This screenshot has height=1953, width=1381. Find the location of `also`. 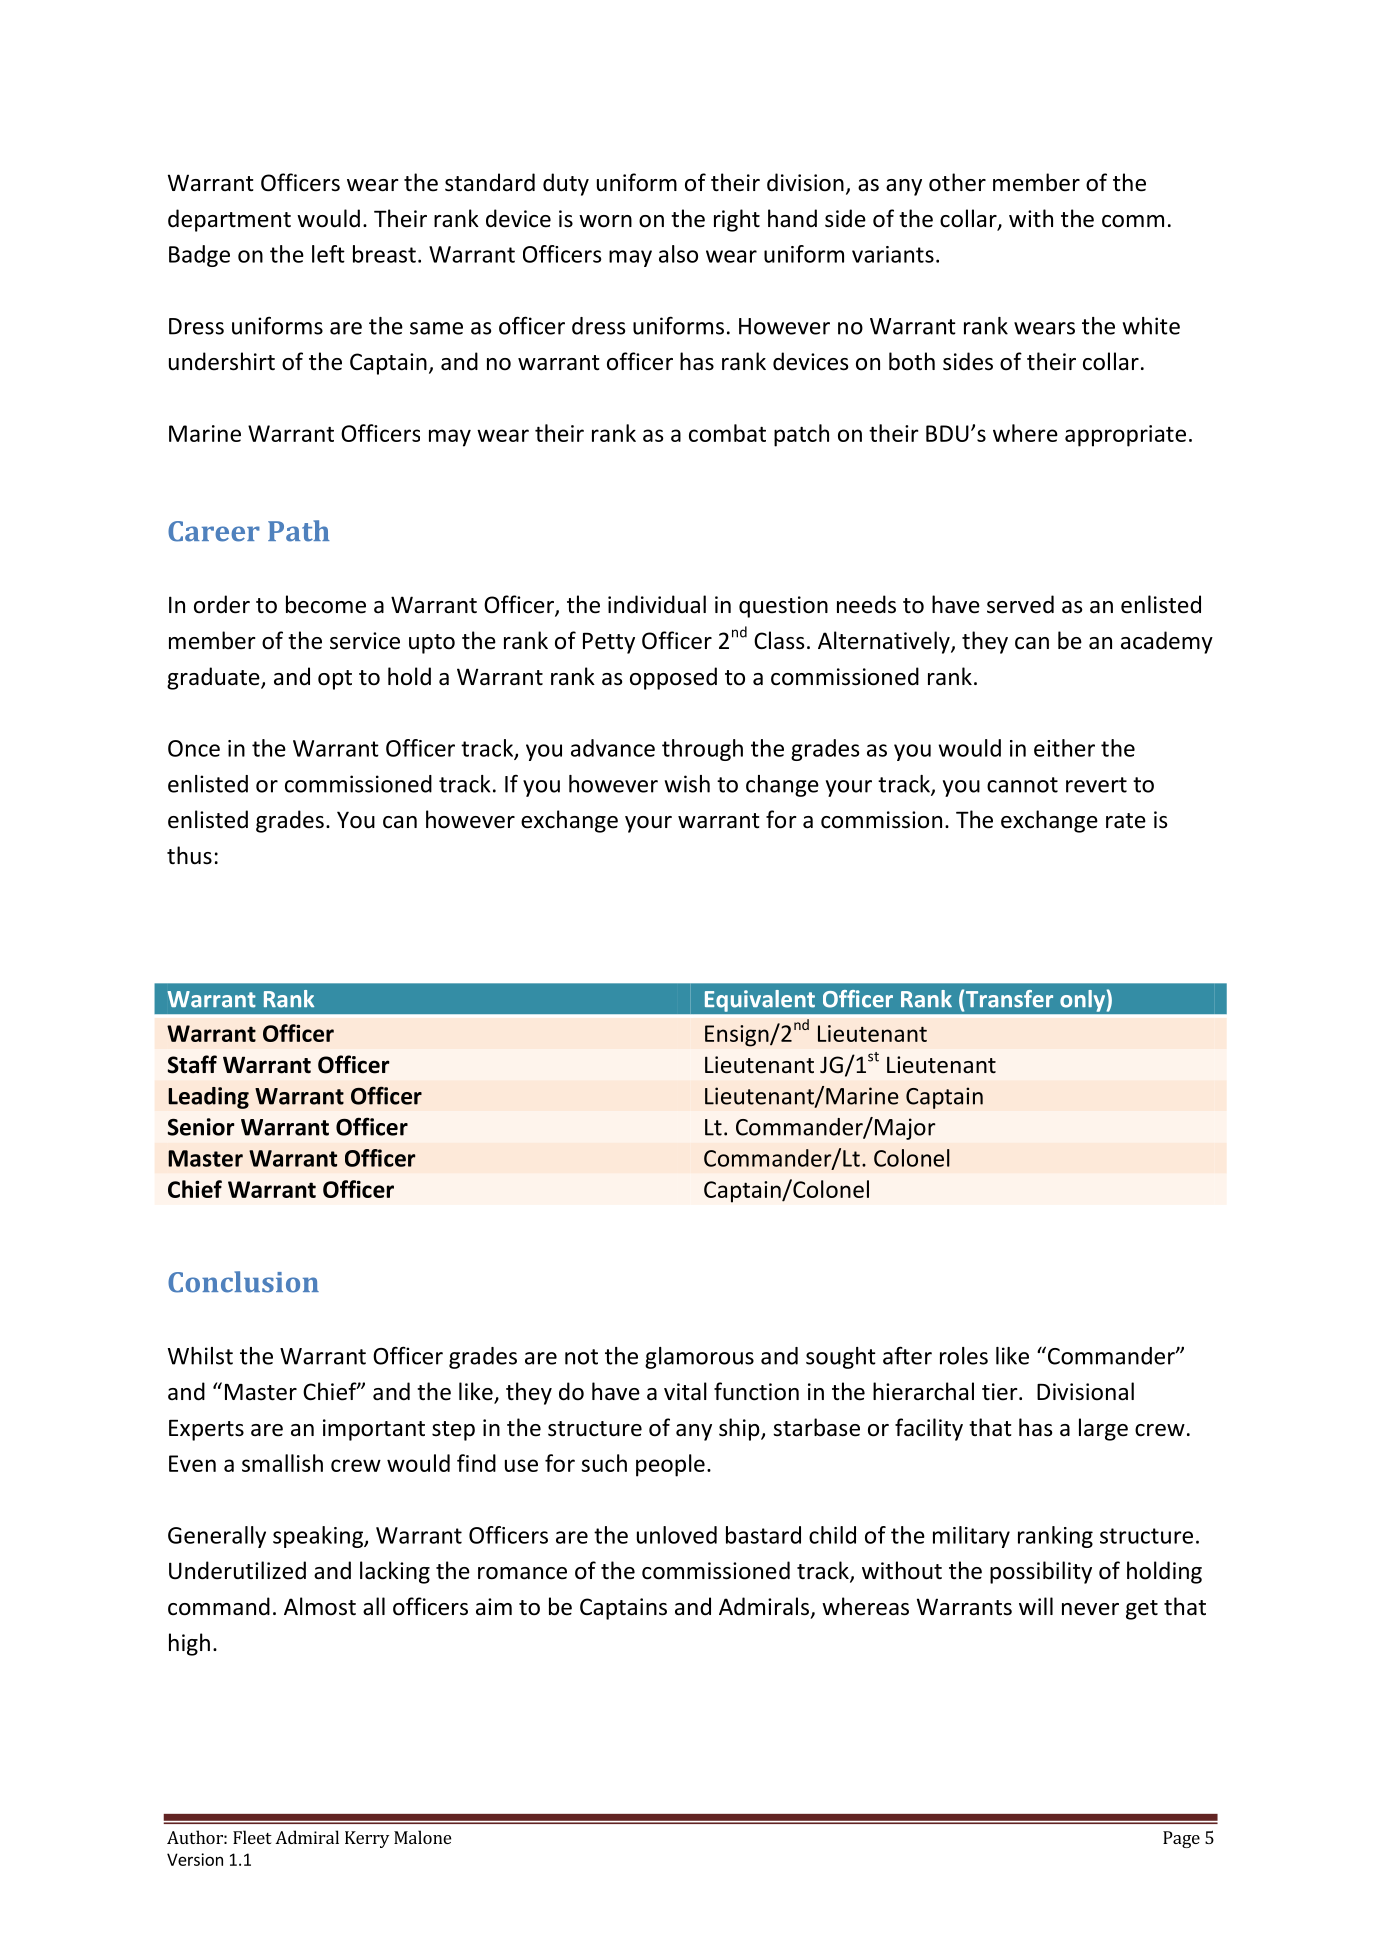

also is located at coordinates (678, 254).
